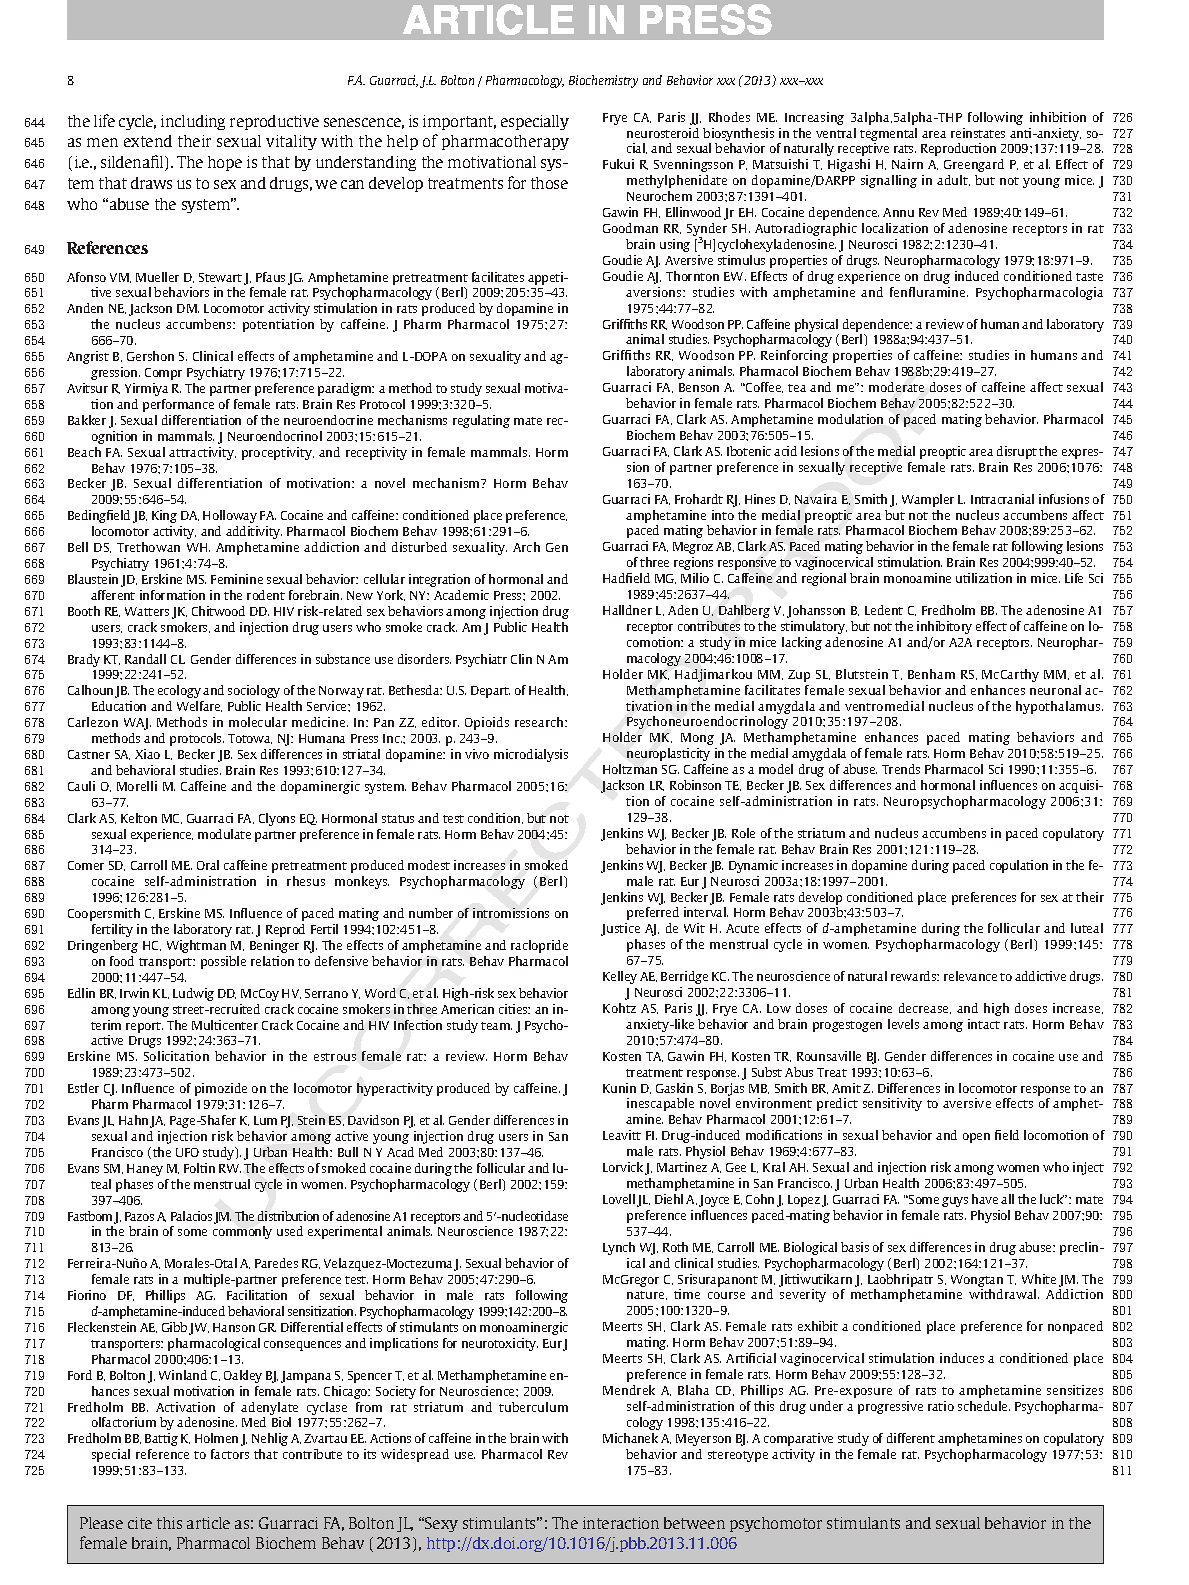 This screenshot has height=1585, width=1189. What do you see at coordinates (224, 834) in the screenshot?
I see `modulate` at bounding box center [224, 834].
